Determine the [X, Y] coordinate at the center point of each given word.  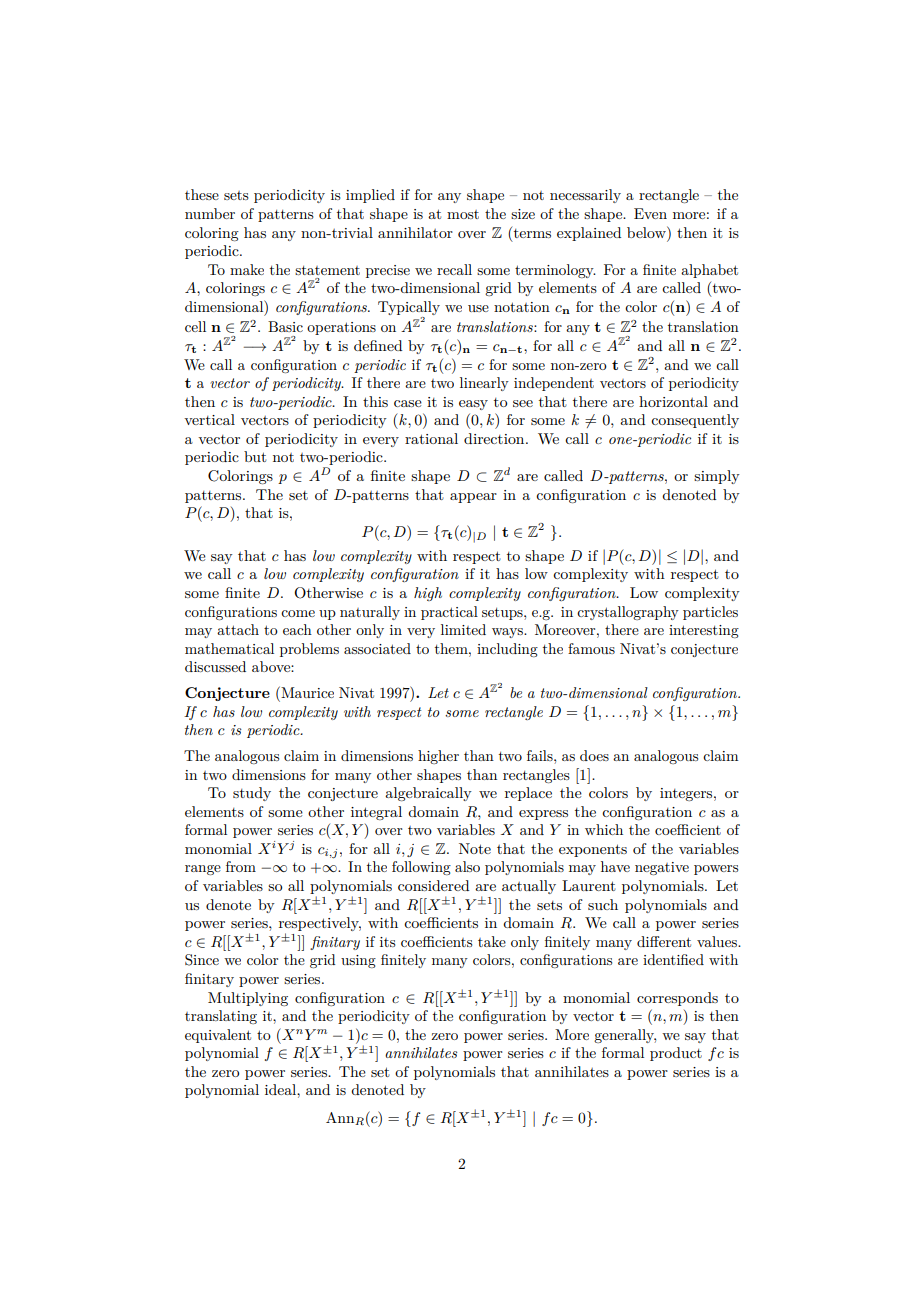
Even [650, 213]
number [210, 213]
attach [238, 629]
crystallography [628, 613]
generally [625, 1036]
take [492, 941]
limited [463, 629]
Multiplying [248, 999]
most [463, 214]
